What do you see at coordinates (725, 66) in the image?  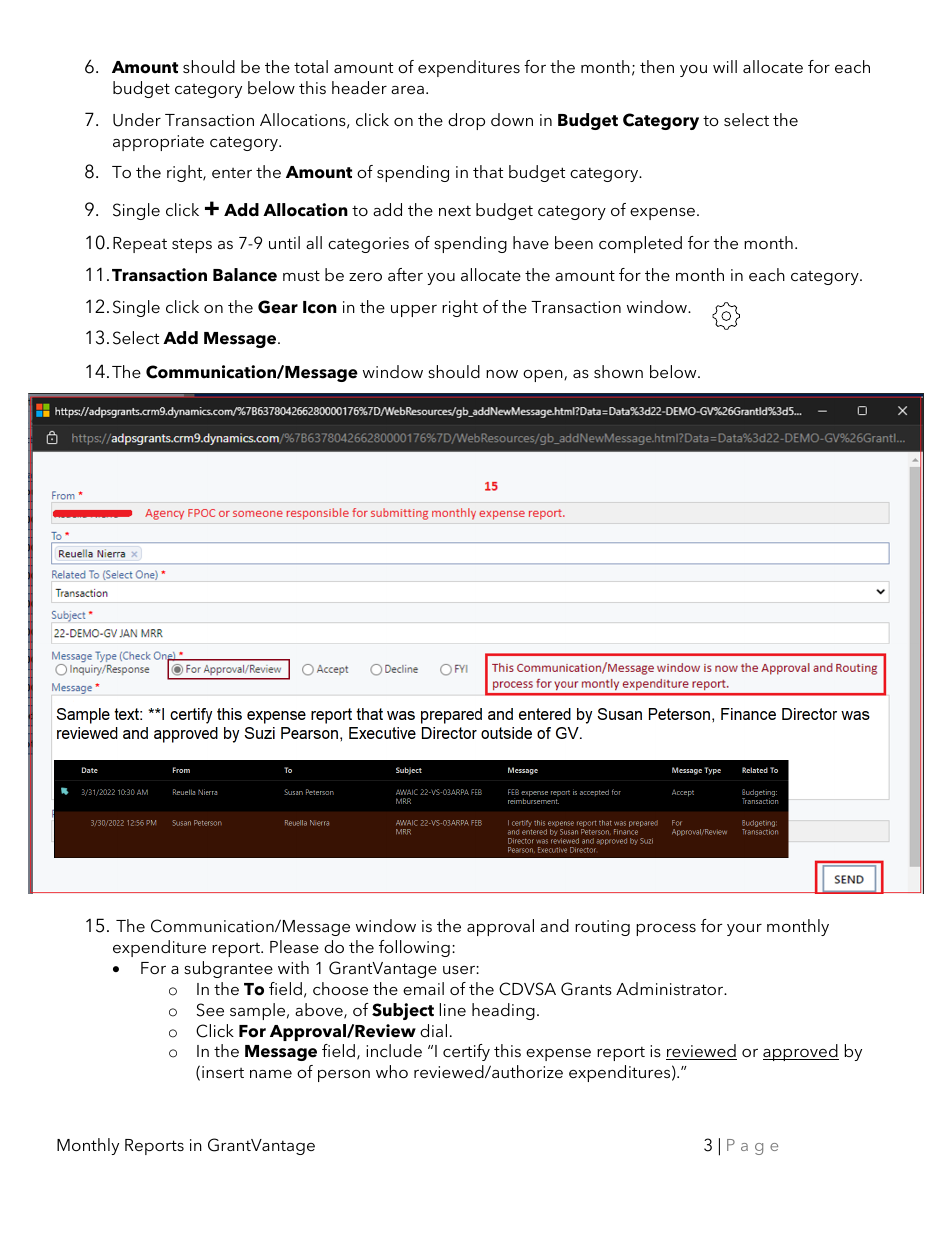 I see `will` at bounding box center [725, 66].
